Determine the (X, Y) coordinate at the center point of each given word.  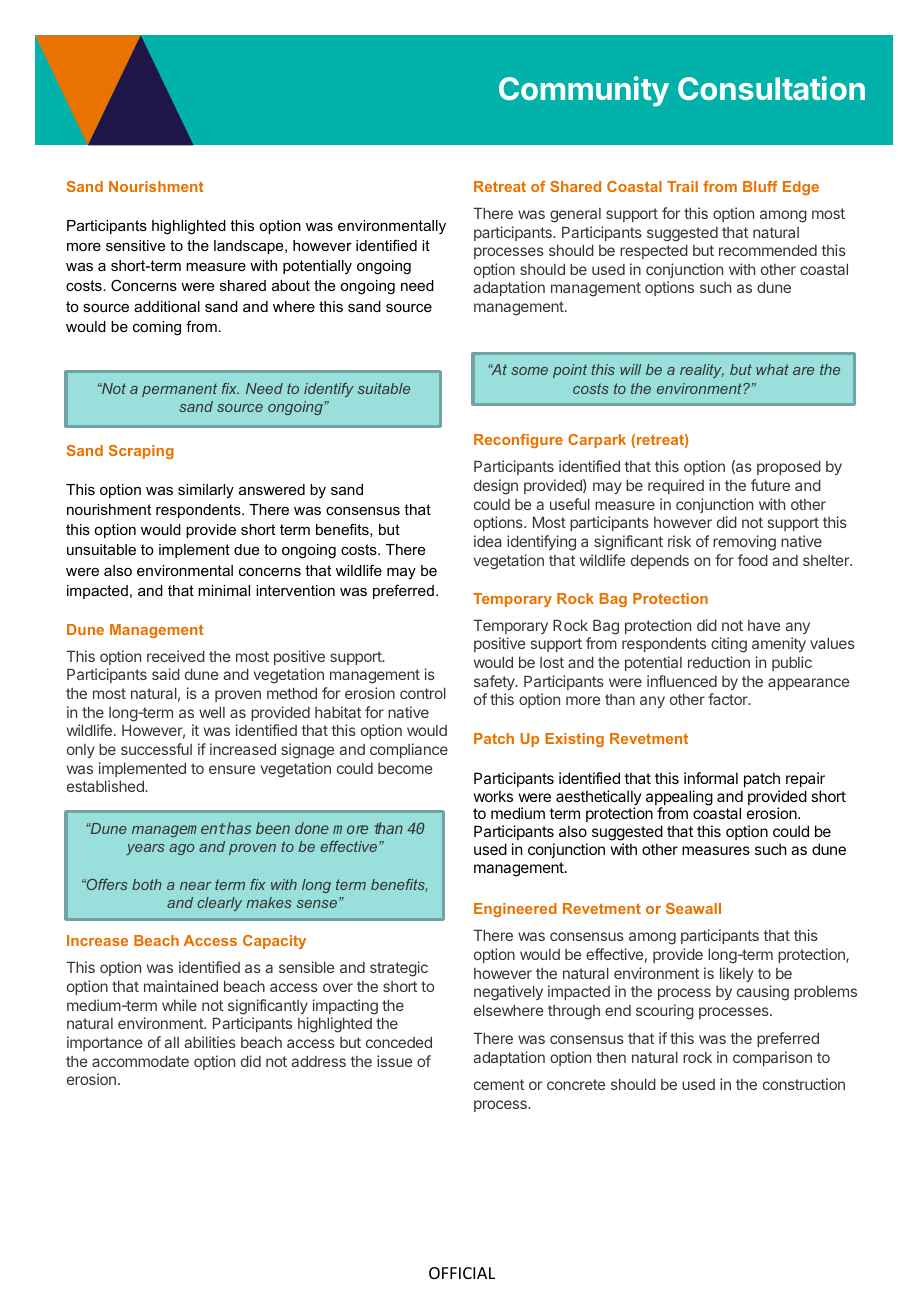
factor (729, 699)
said (166, 674)
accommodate (140, 1061)
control (423, 693)
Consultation (771, 88)
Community (584, 91)
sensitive (135, 245)
